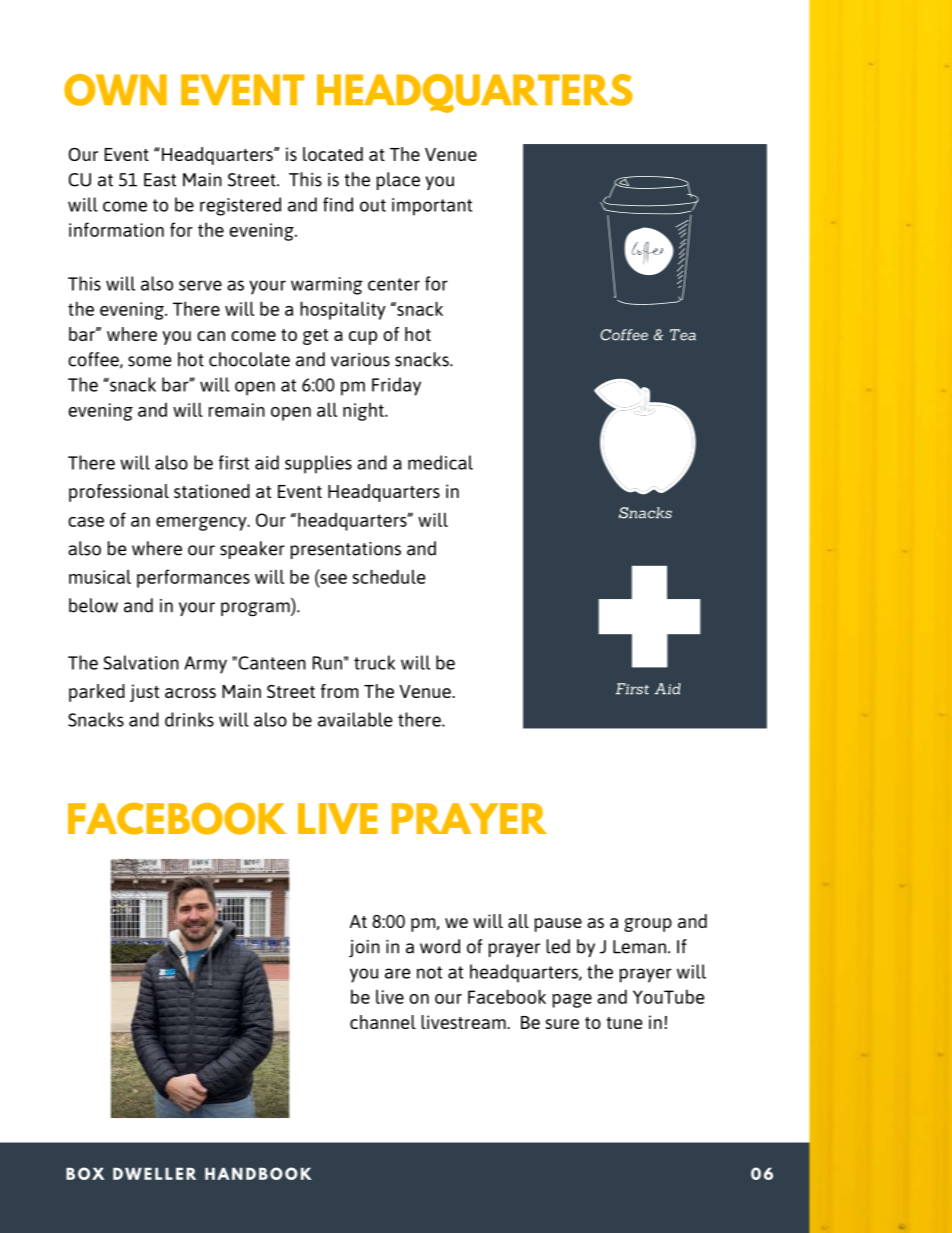  I want to click on Friday, so click(396, 386).
